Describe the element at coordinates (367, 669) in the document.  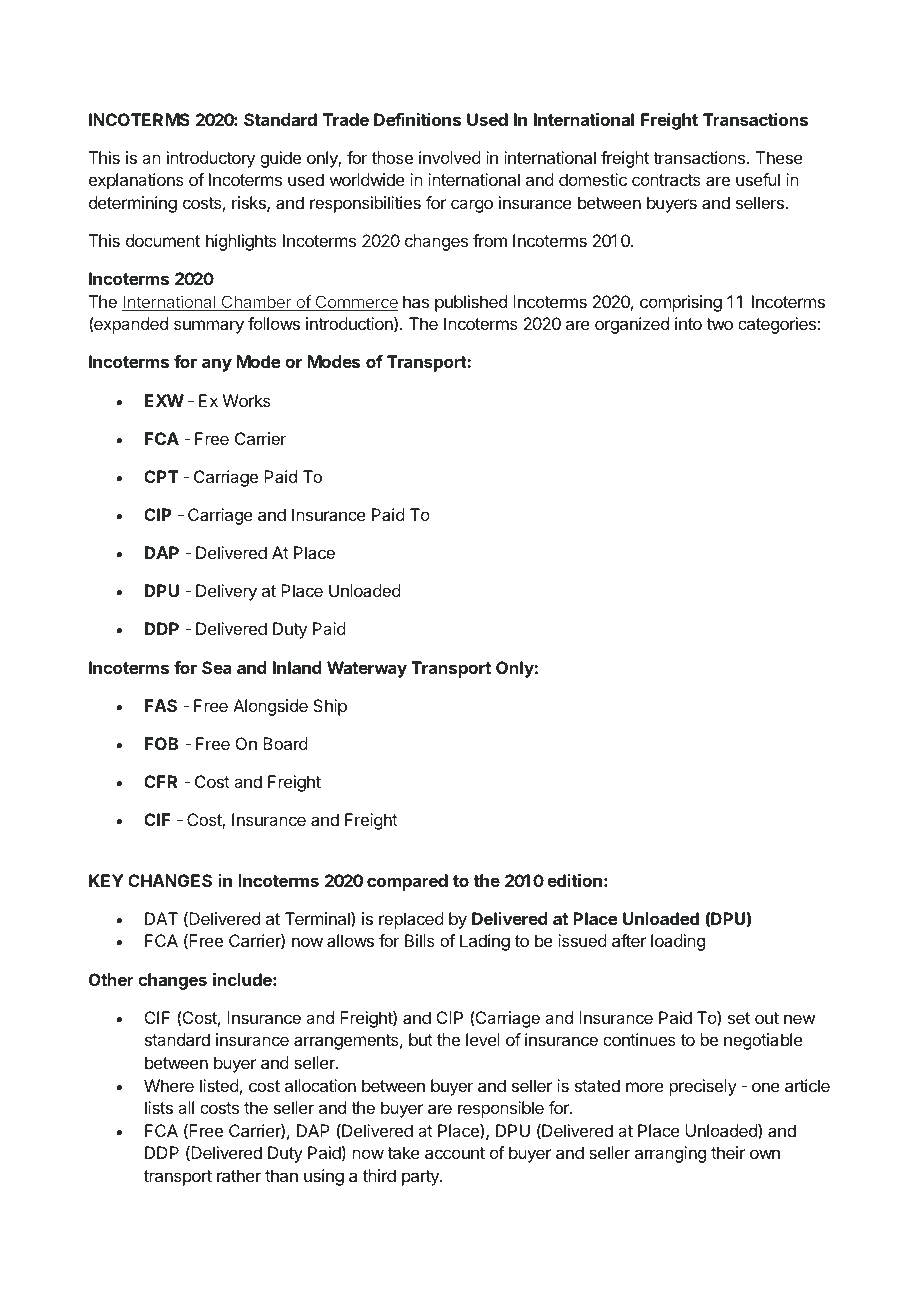
I see `Waterway` at that location.
